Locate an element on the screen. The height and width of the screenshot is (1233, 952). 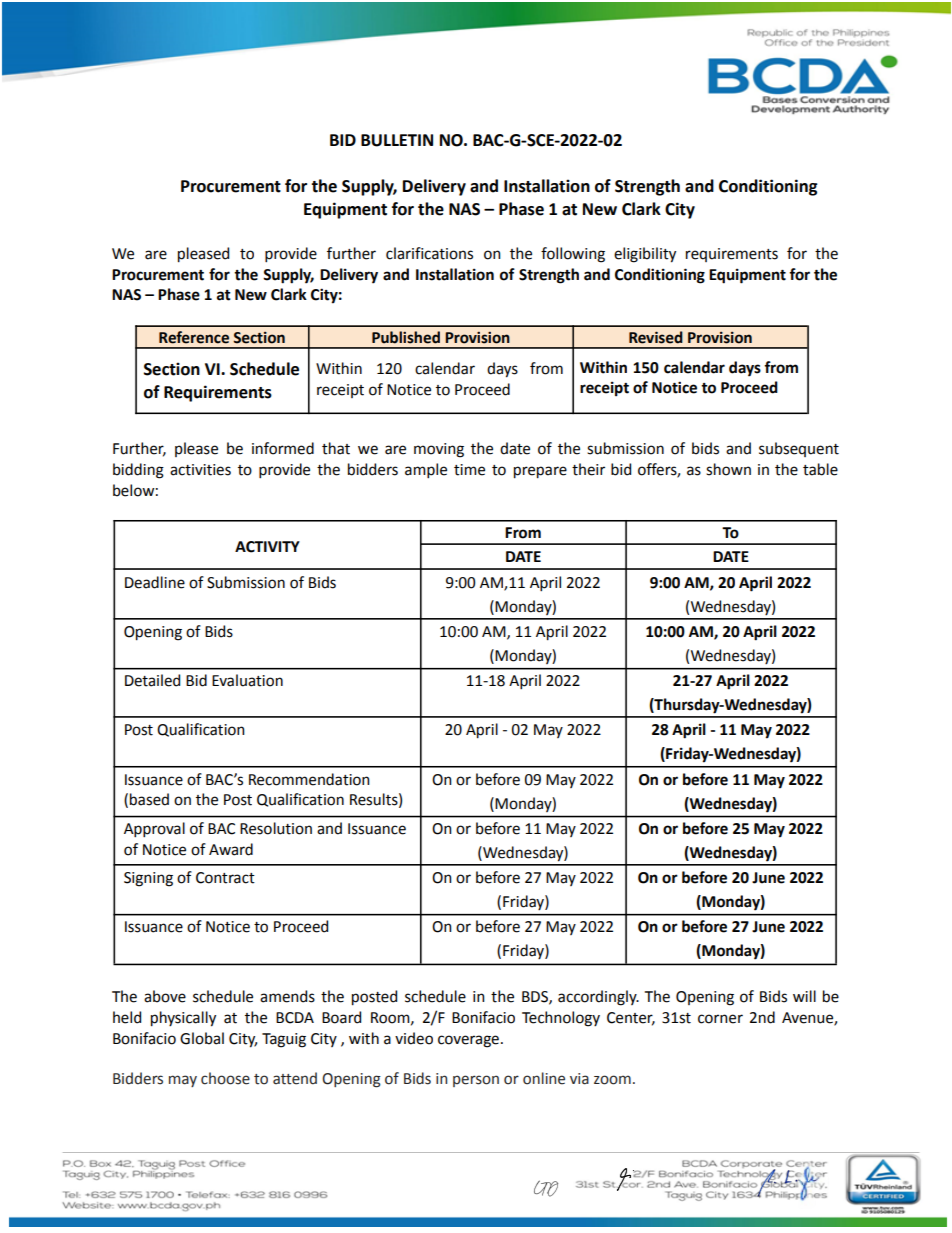
Reference is located at coordinates (194, 337).
